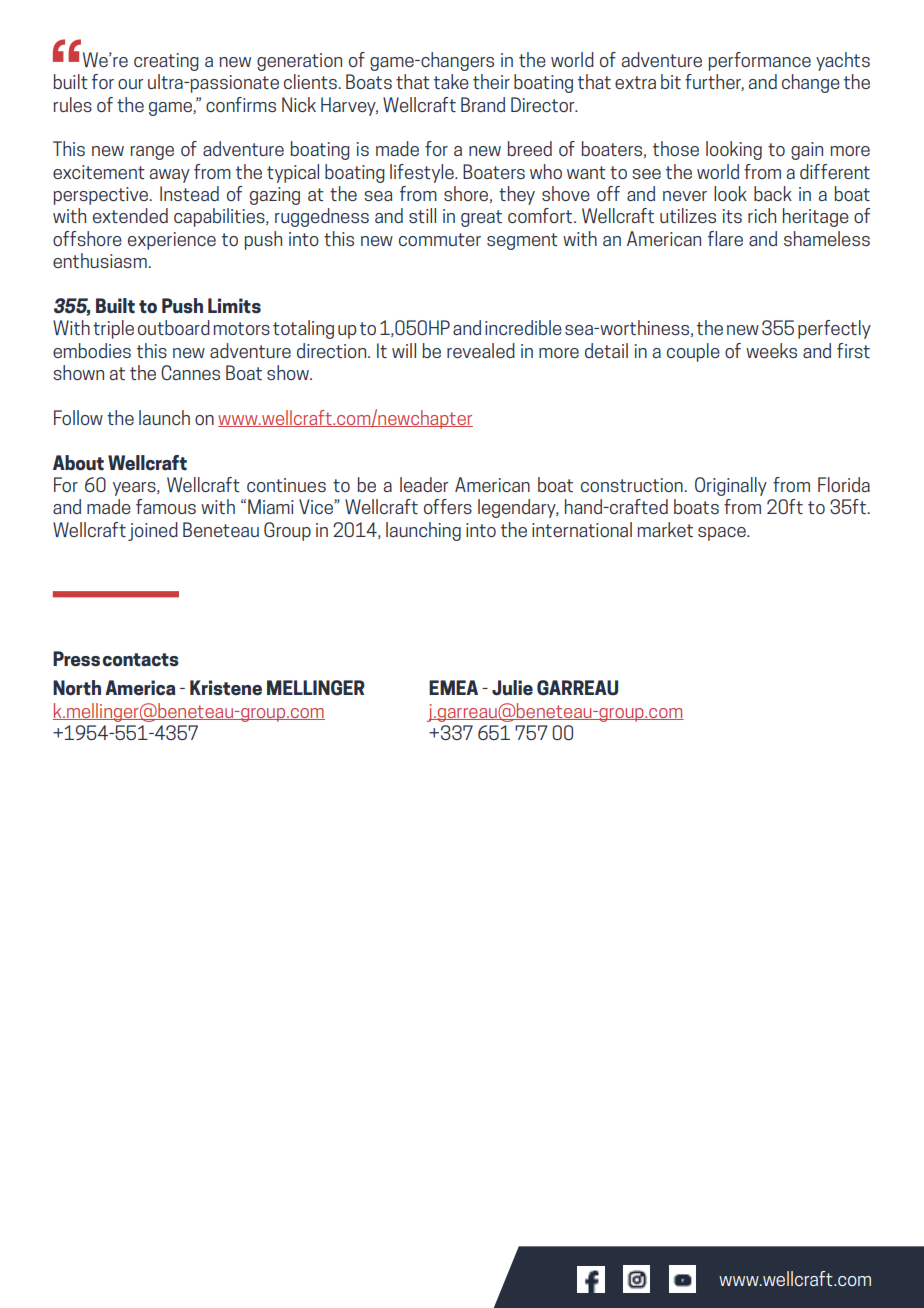 Image resolution: width=924 pixels, height=1308 pixels. What do you see at coordinates (130, 84) in the screenshot?
I see `our` at bounding box center [130, 84].
